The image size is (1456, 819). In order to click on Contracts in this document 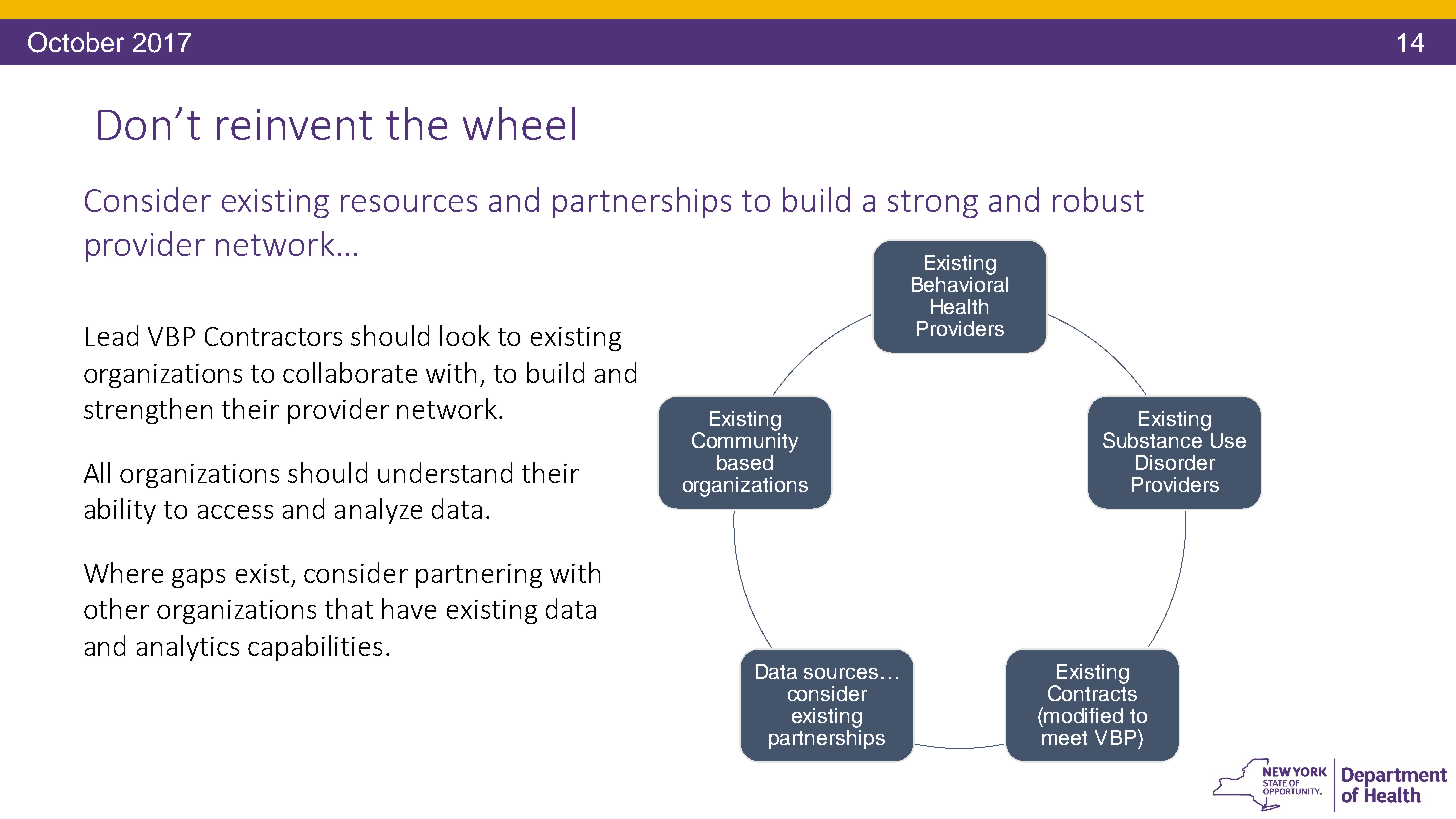, I will do `click(1092, 692)`.
